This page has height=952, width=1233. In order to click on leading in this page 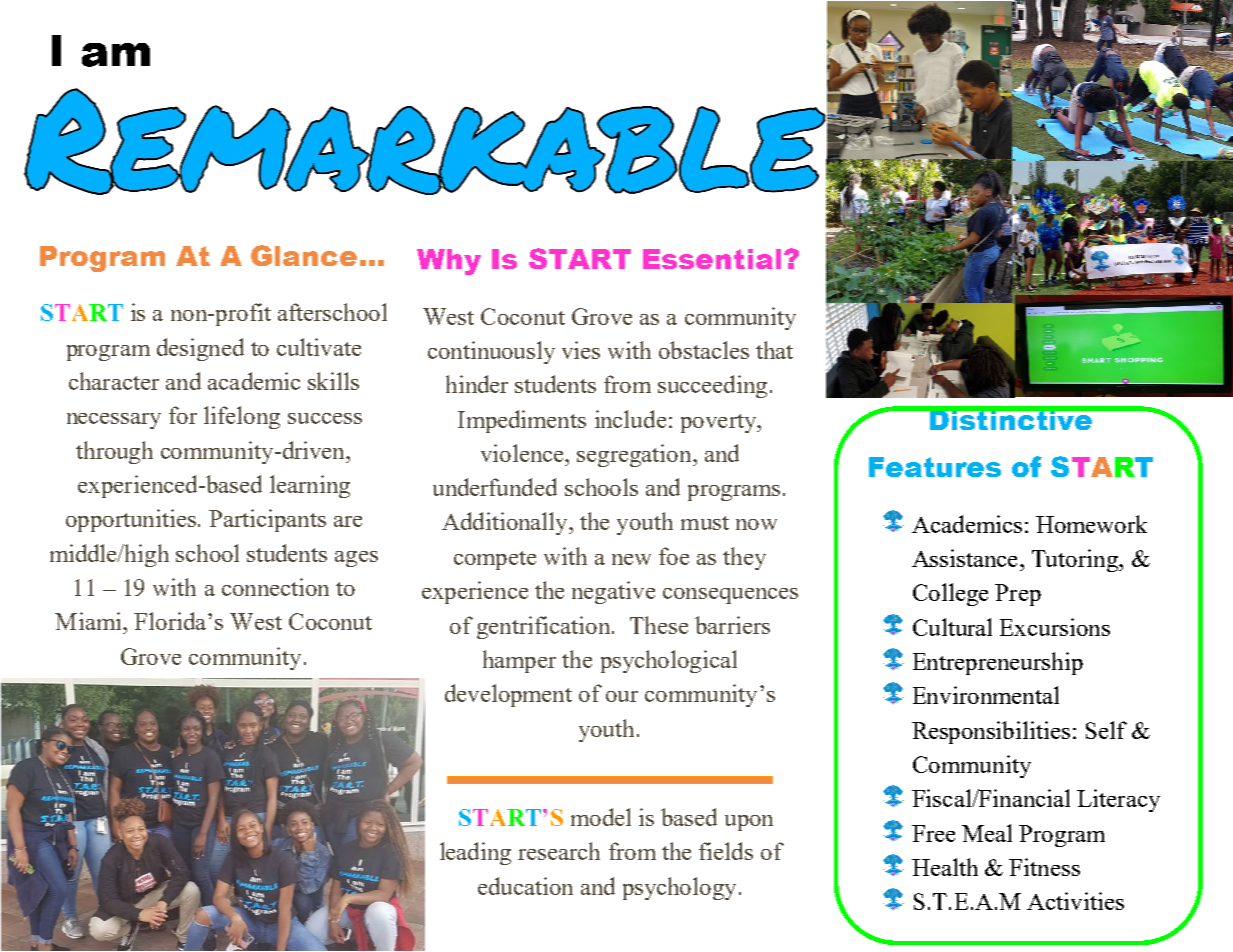, I will do `click(475, 853)`.
